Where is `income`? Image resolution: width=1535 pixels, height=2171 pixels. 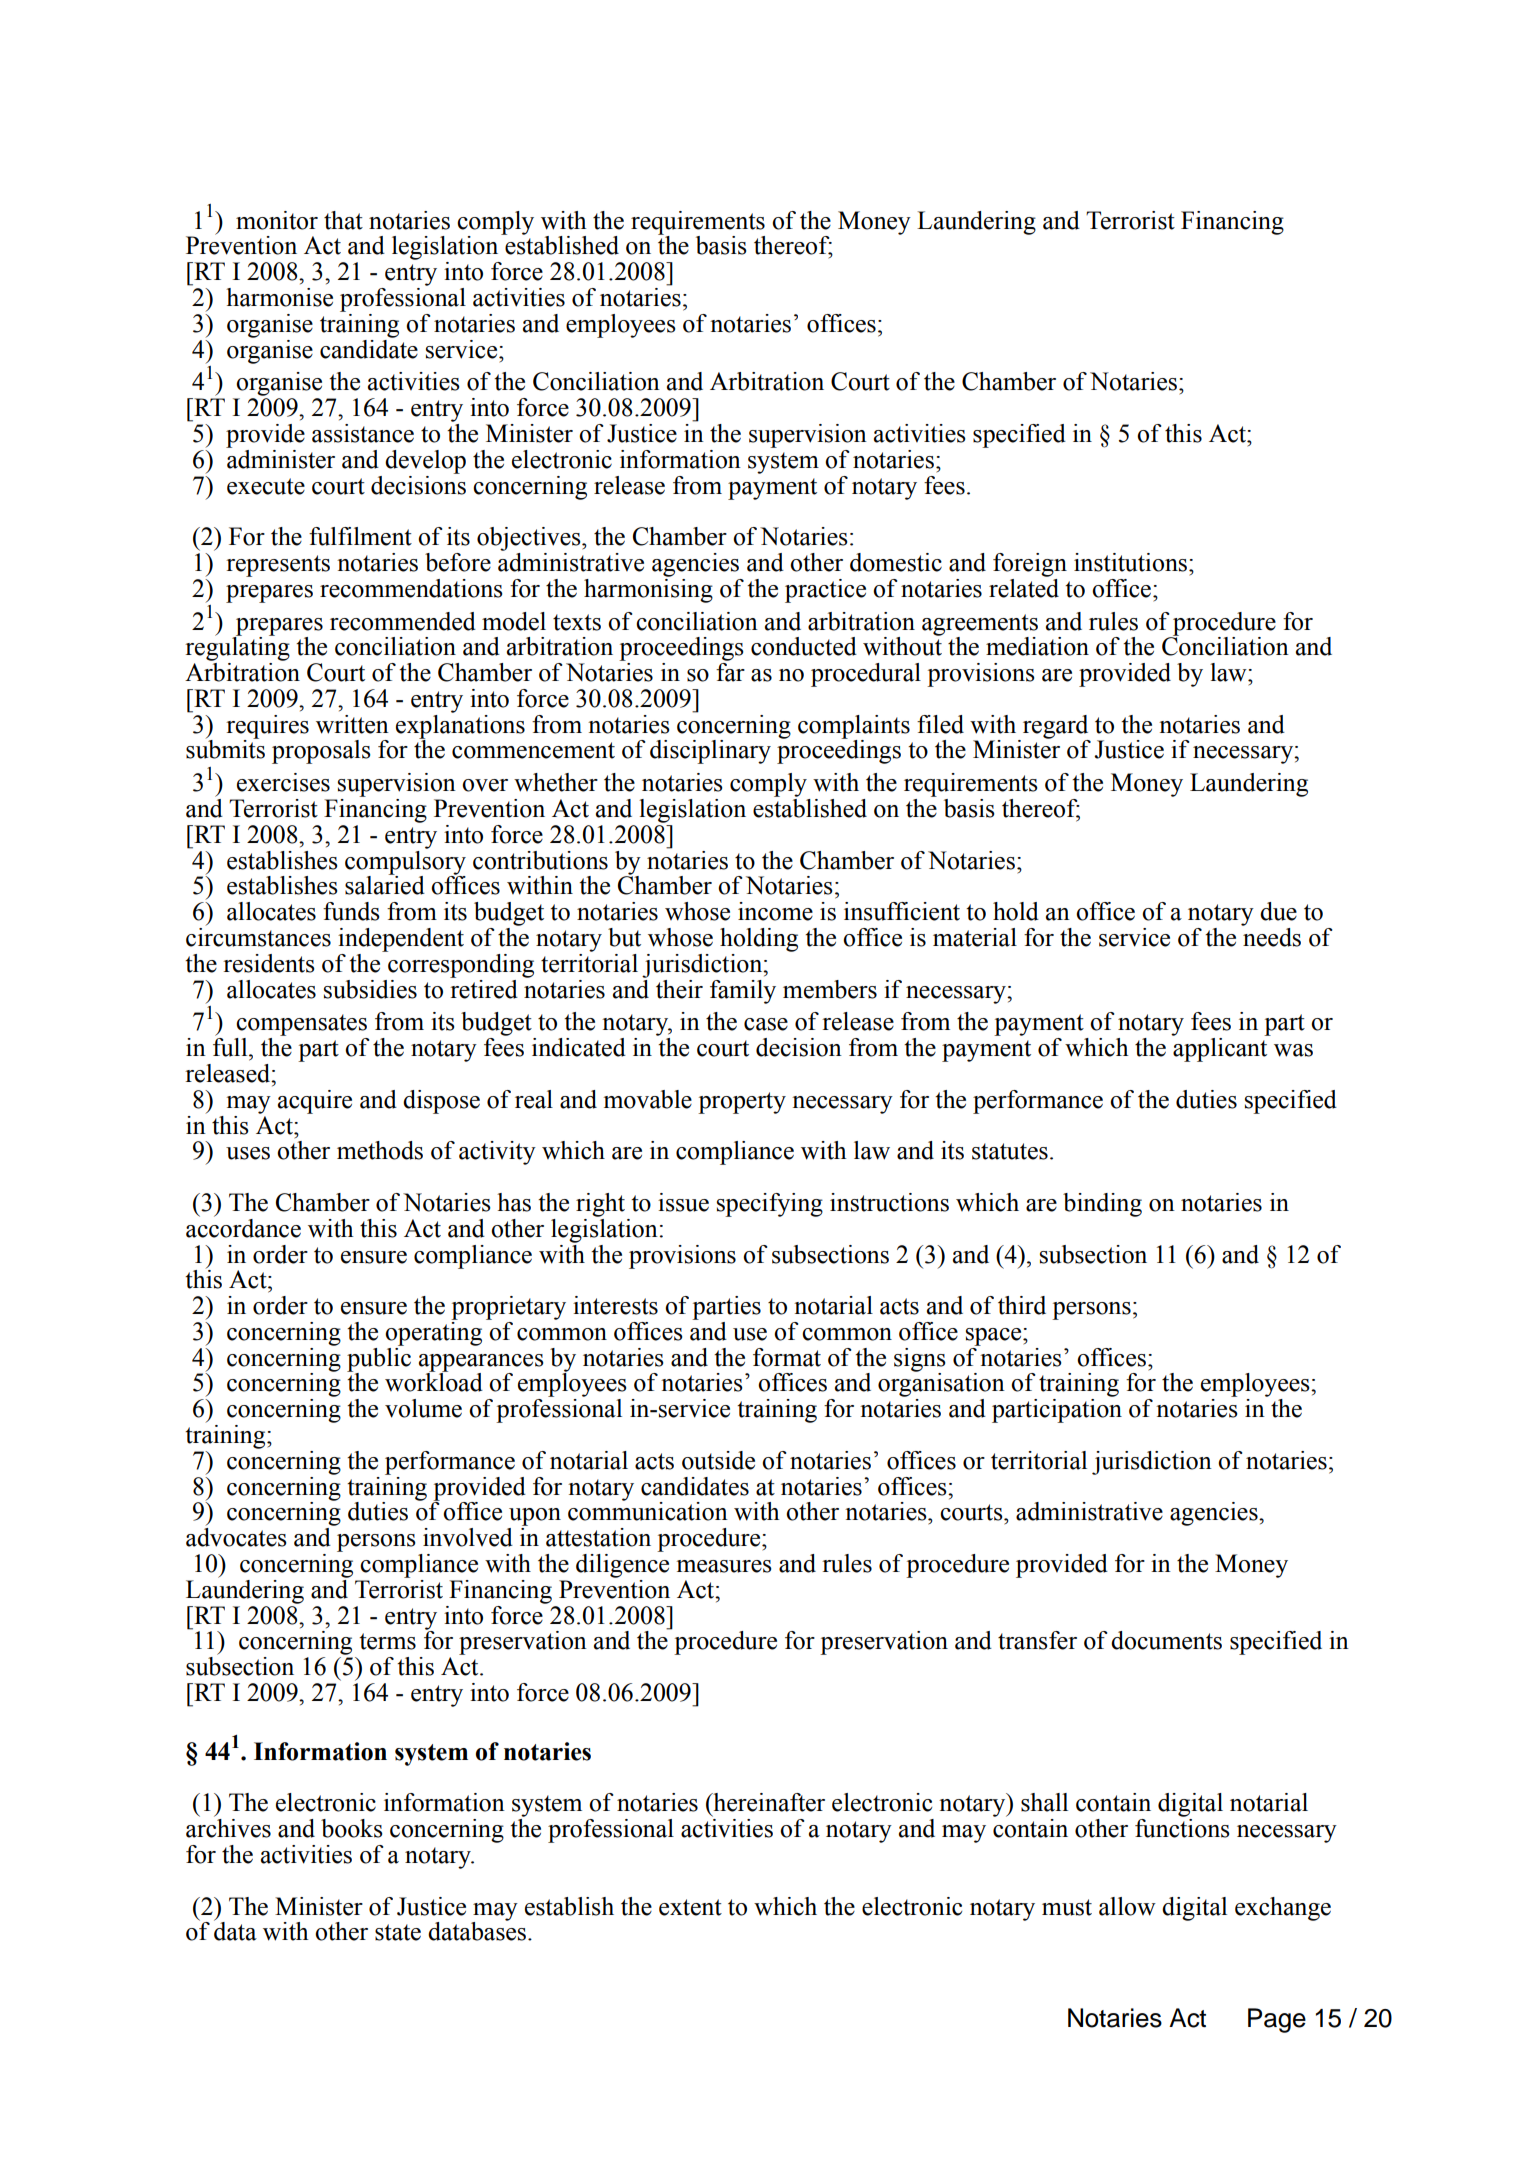 income is located at coordinates (775, 911).
